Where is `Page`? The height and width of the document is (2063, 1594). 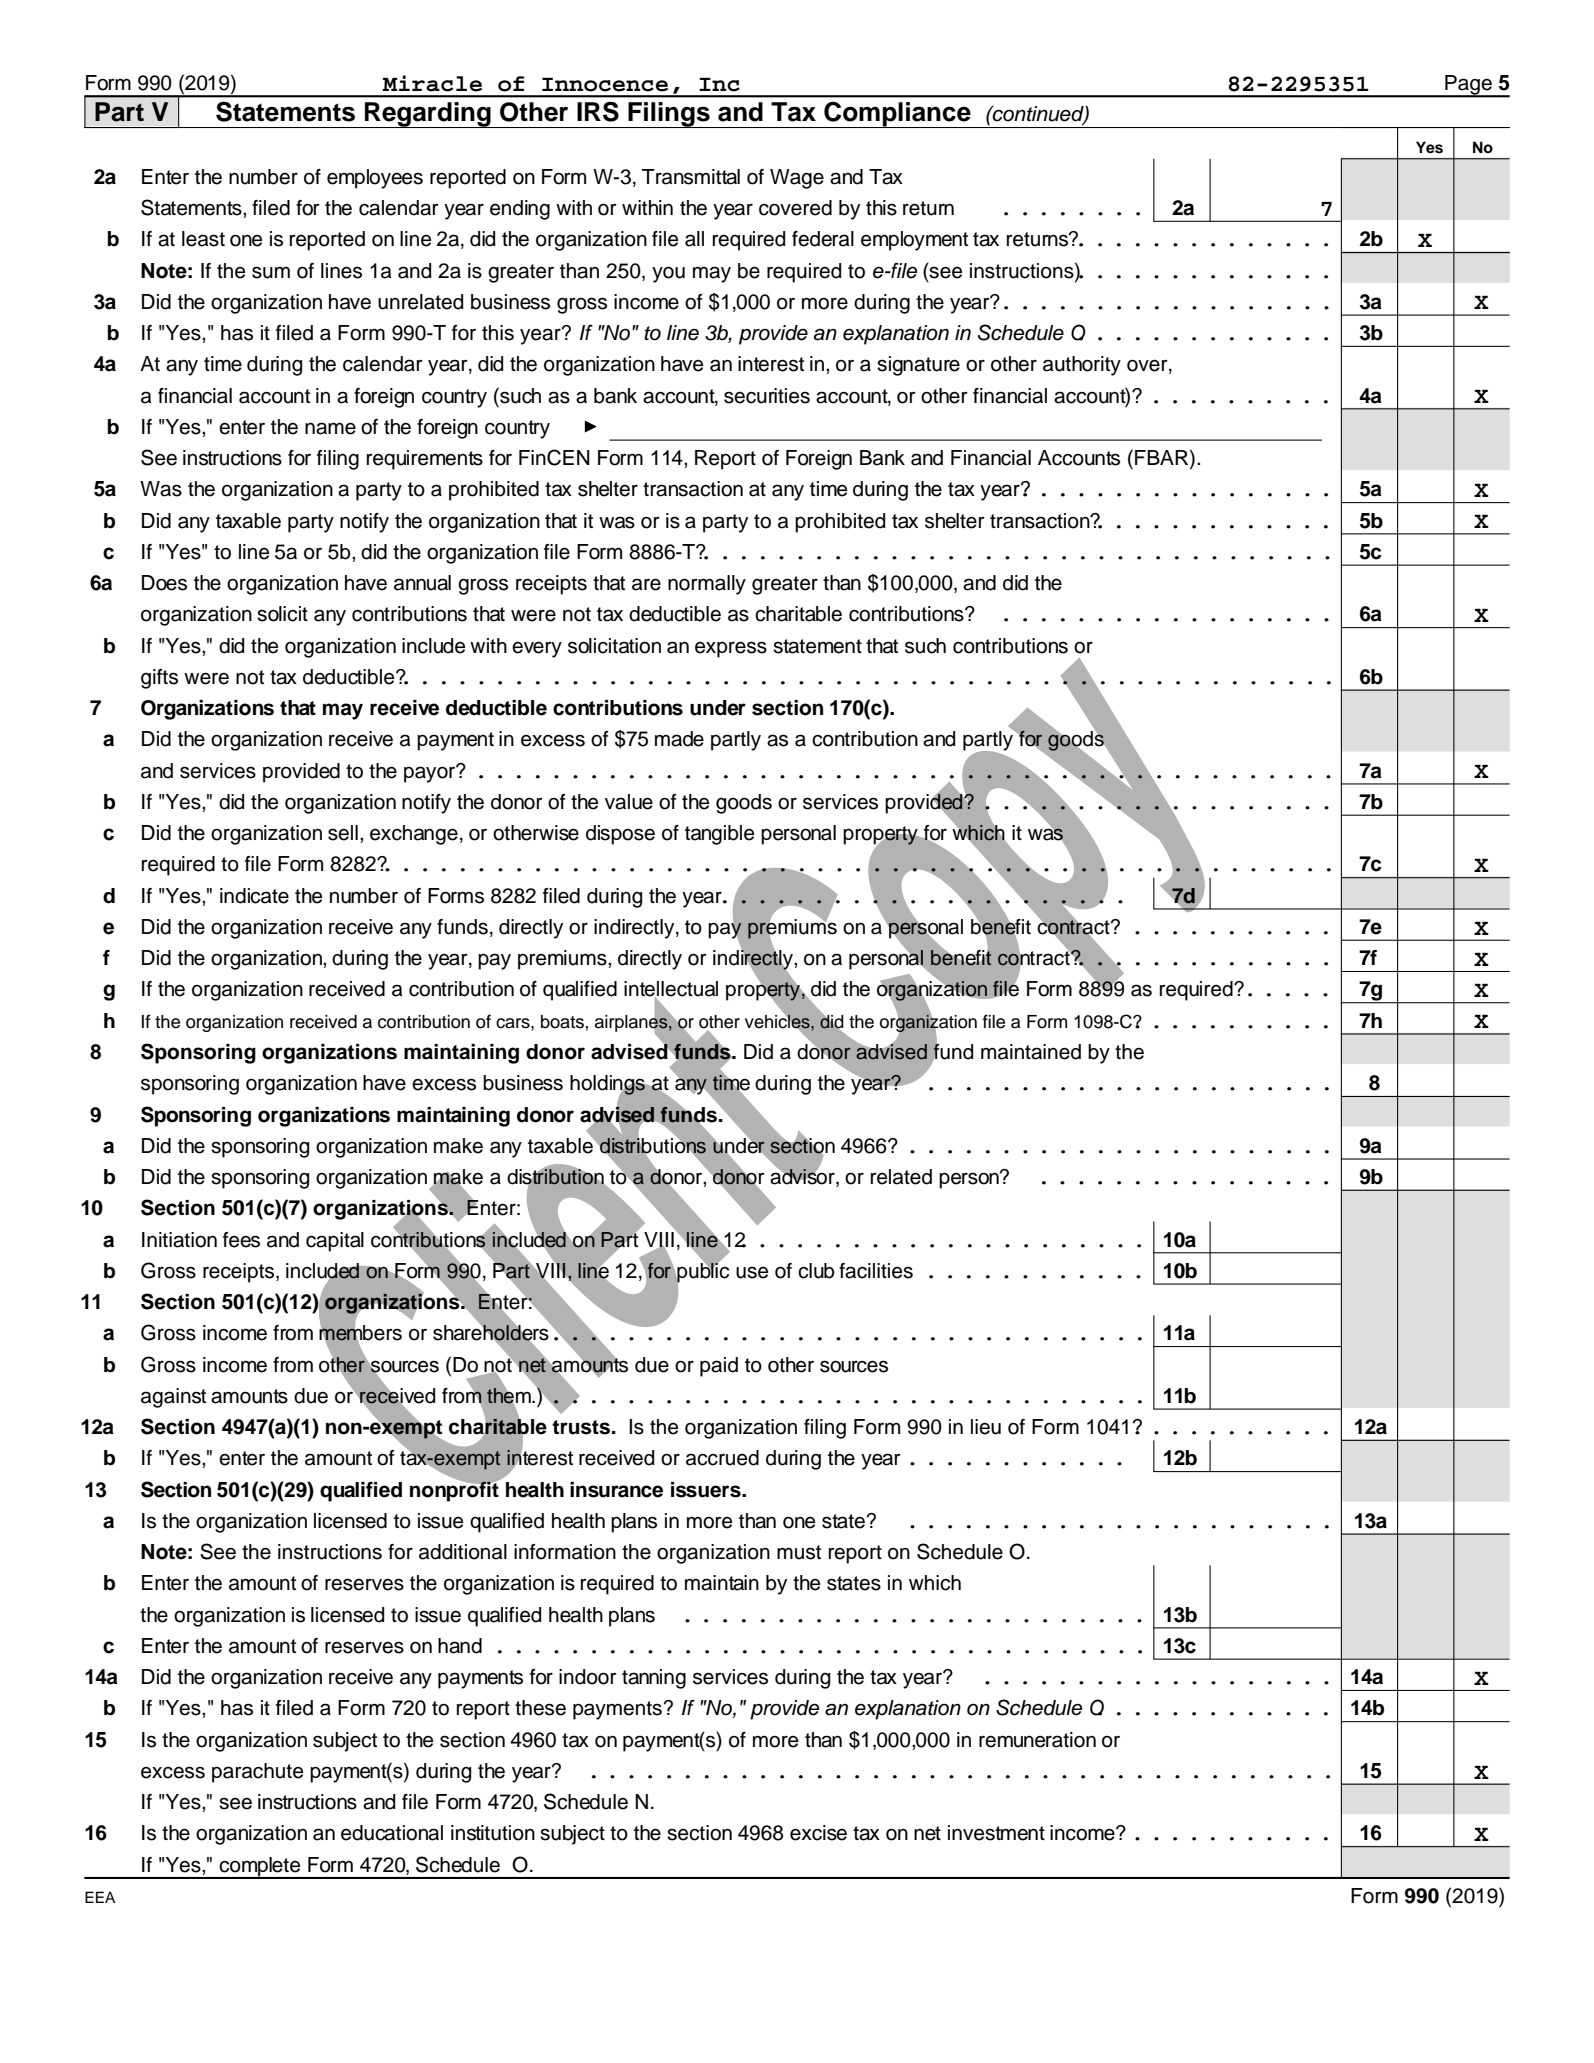 Page is located at coordinates (1468, 86).
